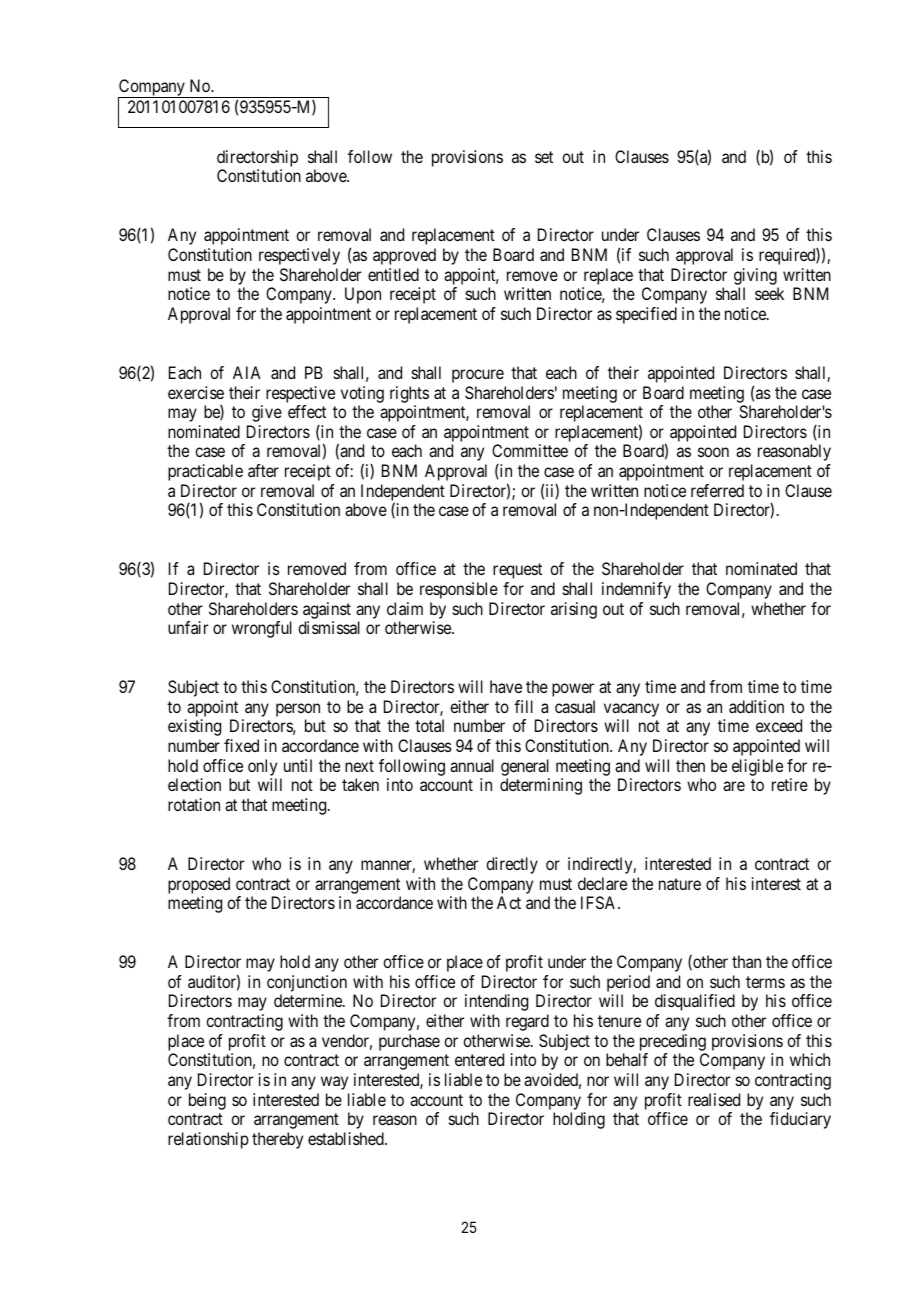 The image size is (924, 1307). I want to click on only, so click(262, 767).
